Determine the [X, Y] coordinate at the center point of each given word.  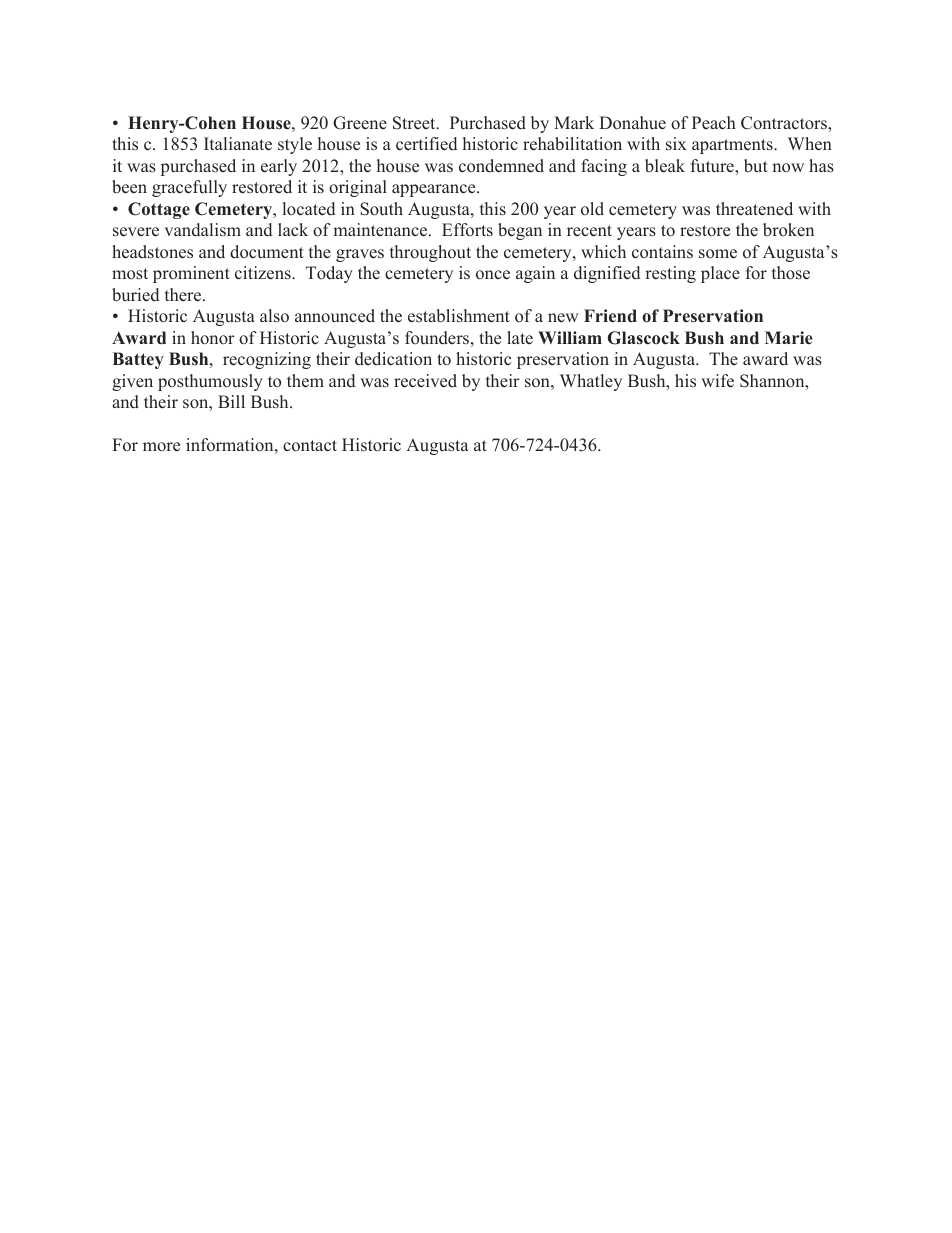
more [161, 447]
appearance [435, 190]
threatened [754, 209]
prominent [191, 274]
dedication [393, 359]
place [720, 274]
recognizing [267, 360]
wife [717, 381]
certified [426, 144]
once [493, 275]
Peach [714, 123]
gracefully [189, 188]
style [295, 145]
